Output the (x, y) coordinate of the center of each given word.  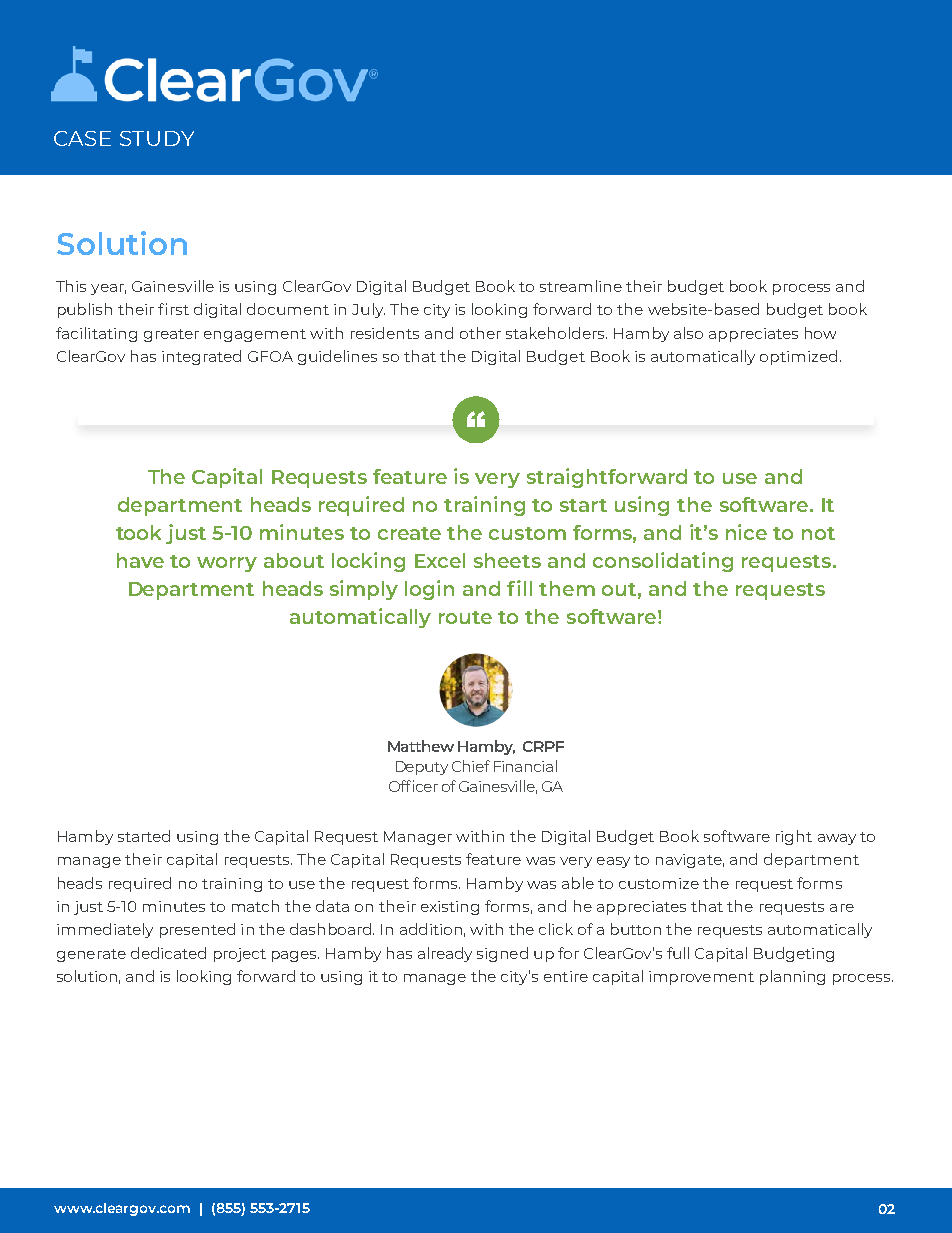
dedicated (168, 953)
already (445, 954)
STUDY (157, 138)
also (688, 333)
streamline (581, 286)
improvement (701, 978)
